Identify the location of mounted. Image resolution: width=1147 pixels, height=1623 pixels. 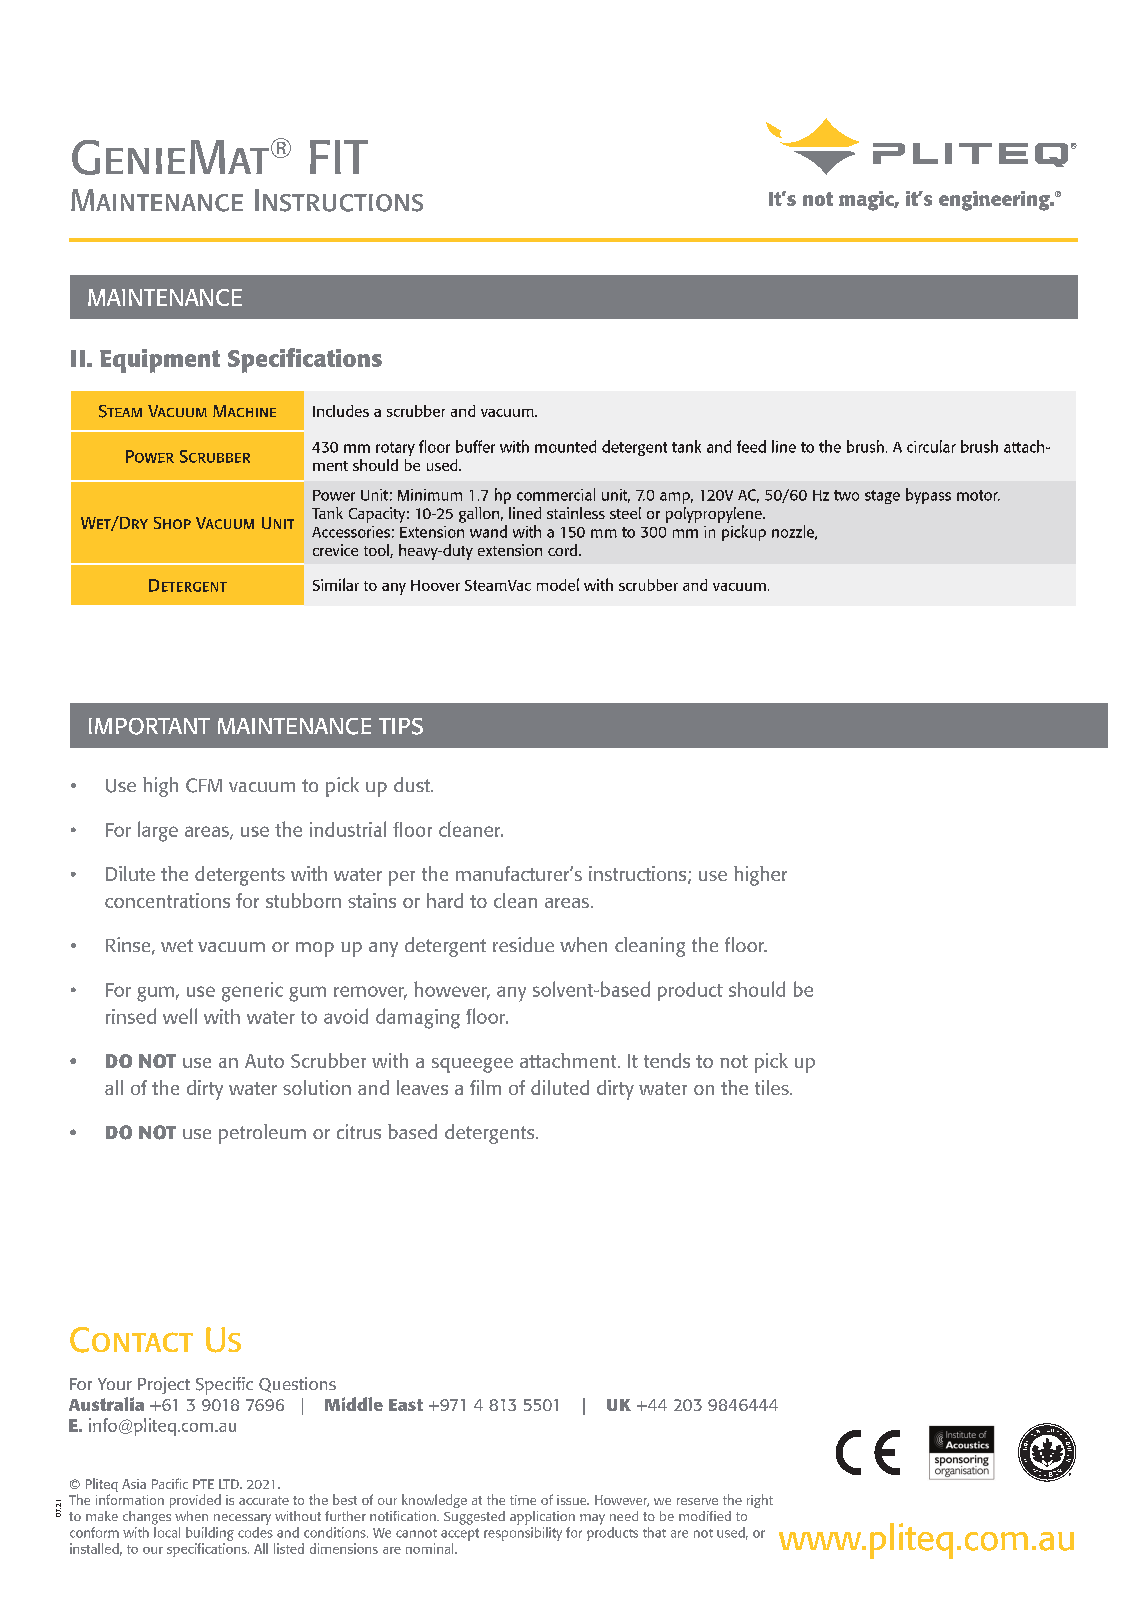
(565, 446).
